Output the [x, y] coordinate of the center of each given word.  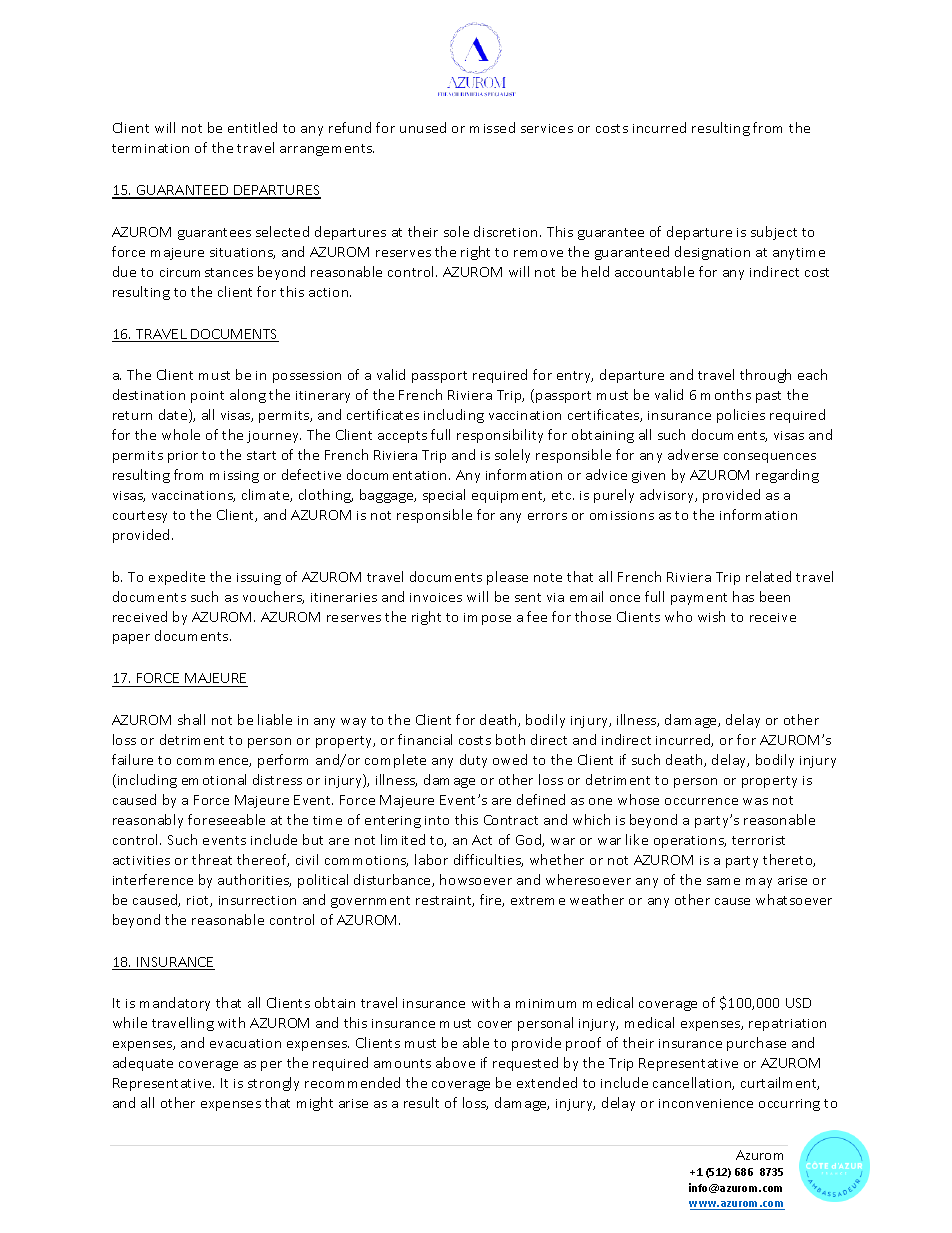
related [768, 576]
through [765, 376]
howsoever [476, 879]
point [207, 397]
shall [191, 719]
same [723, 881]
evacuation [245, 1043]
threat [212, 859]
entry [575, 377]
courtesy [140, 517]
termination [150, 148]
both [510, 739]
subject [774, 233]
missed [492, 127]
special [444, 496]
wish [711, 616]
